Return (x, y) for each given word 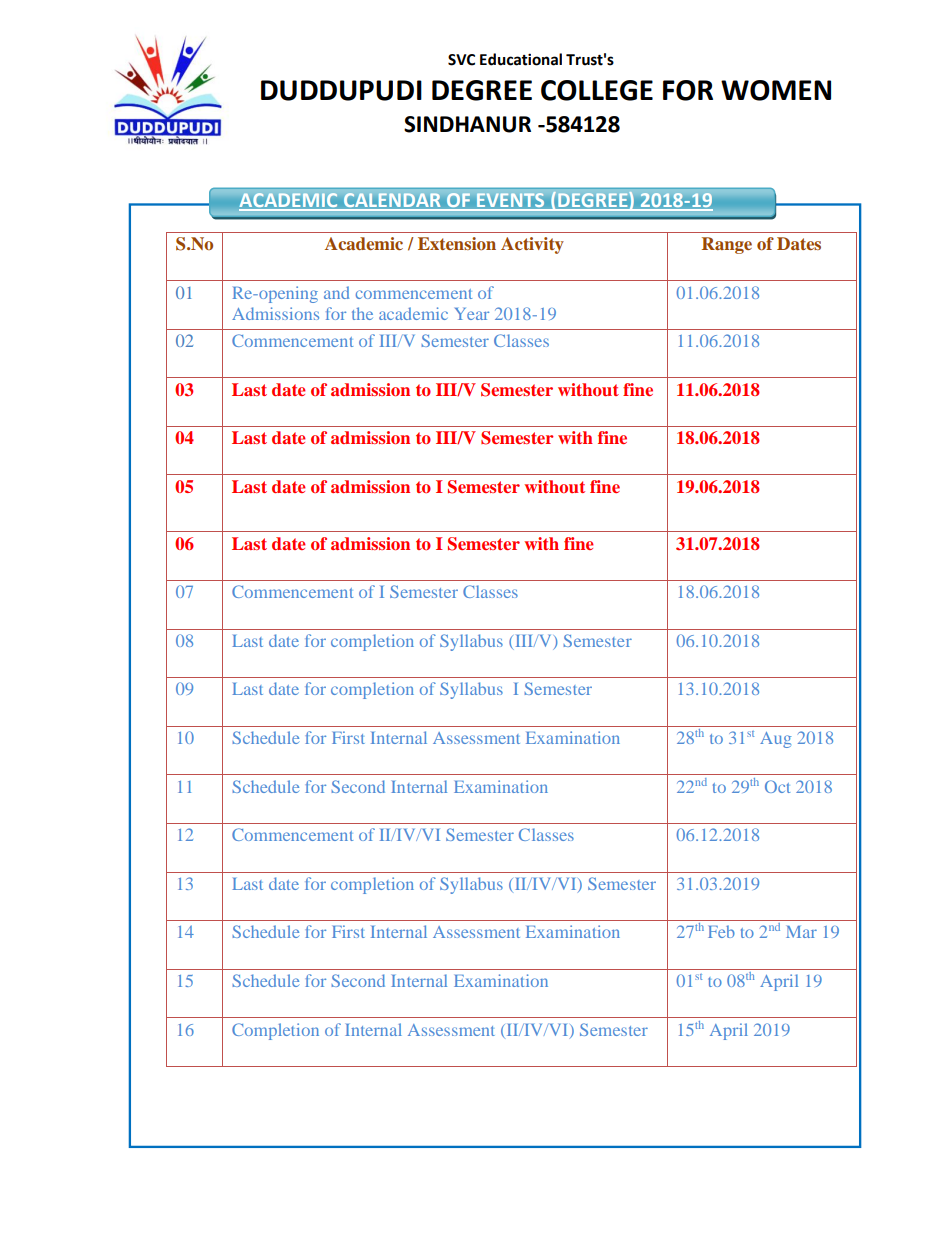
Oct (777, 786)
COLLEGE (597, 90)
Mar (801, 932)
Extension (457, 243)
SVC (461, 60)
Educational (521, 59)
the (362, 313)
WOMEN (776, 90)
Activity (532, 245)
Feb (721, 931)
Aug (776, 740)
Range (727, 245)
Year (472, 314)
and (336, 292)
